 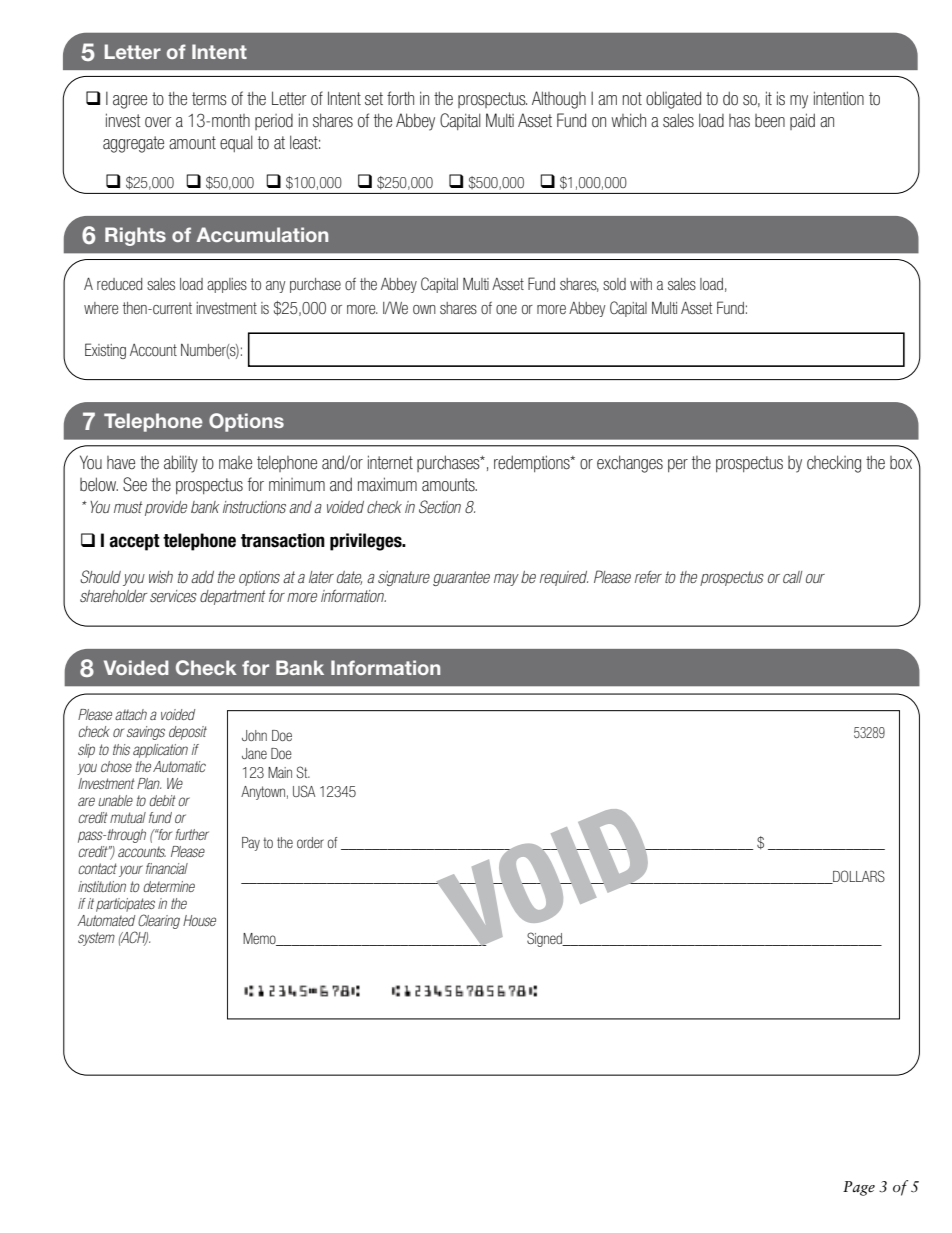 What do you see at coordinates (162, 800) in the document?
I see `debit` at bounding box center [162, 800].
